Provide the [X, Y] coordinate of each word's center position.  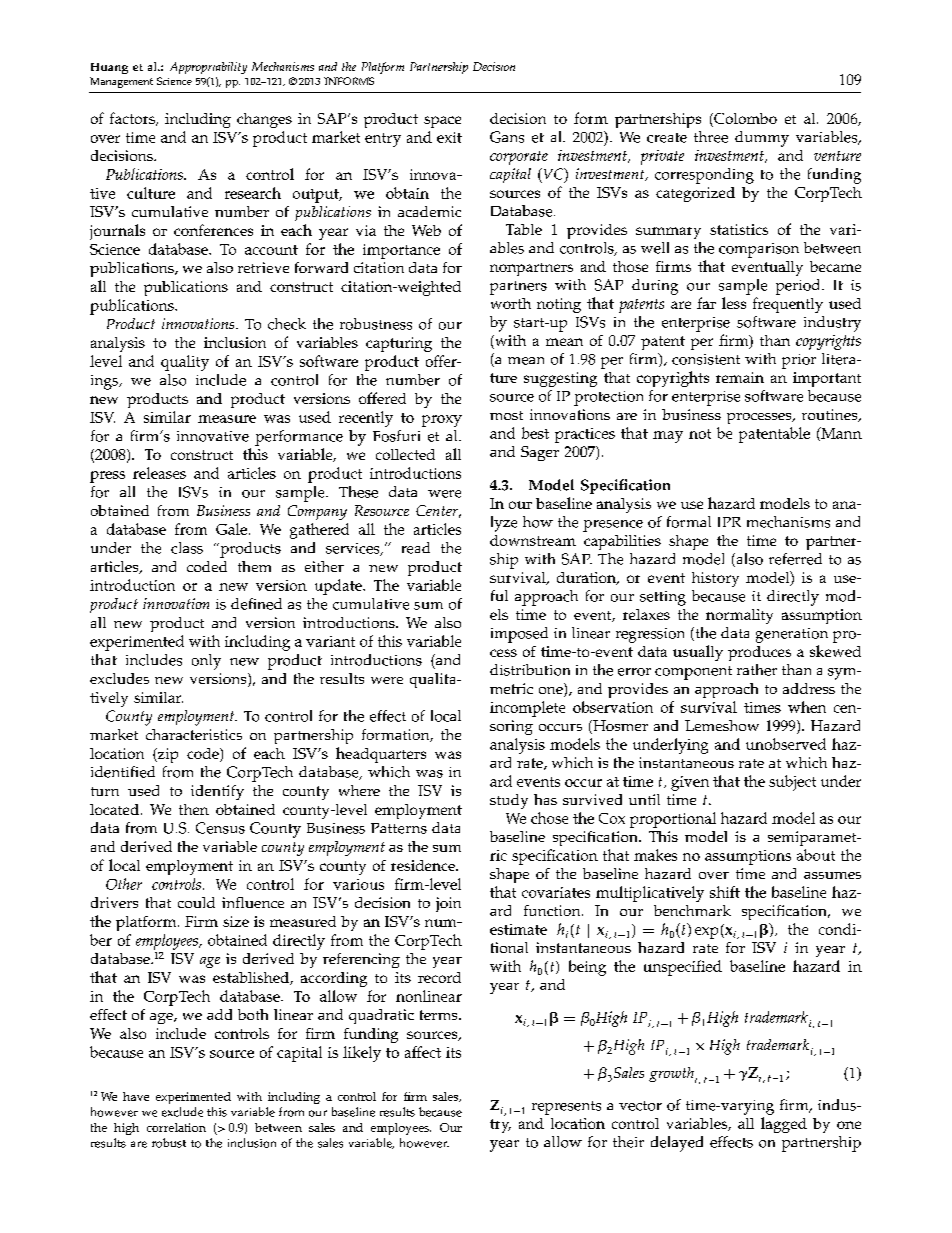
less [734, 303]
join [448, 904]
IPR [729, 522]
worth [511, 303]
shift [725, 892]
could [196, 902]
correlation [176, 1127]
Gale [231, 529]
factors [133, 119]
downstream [533, 540]
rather [757, 670]
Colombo [744, 120]
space [442, 122]
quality [185, 363]
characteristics [194, 734]
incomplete [527, 709]
